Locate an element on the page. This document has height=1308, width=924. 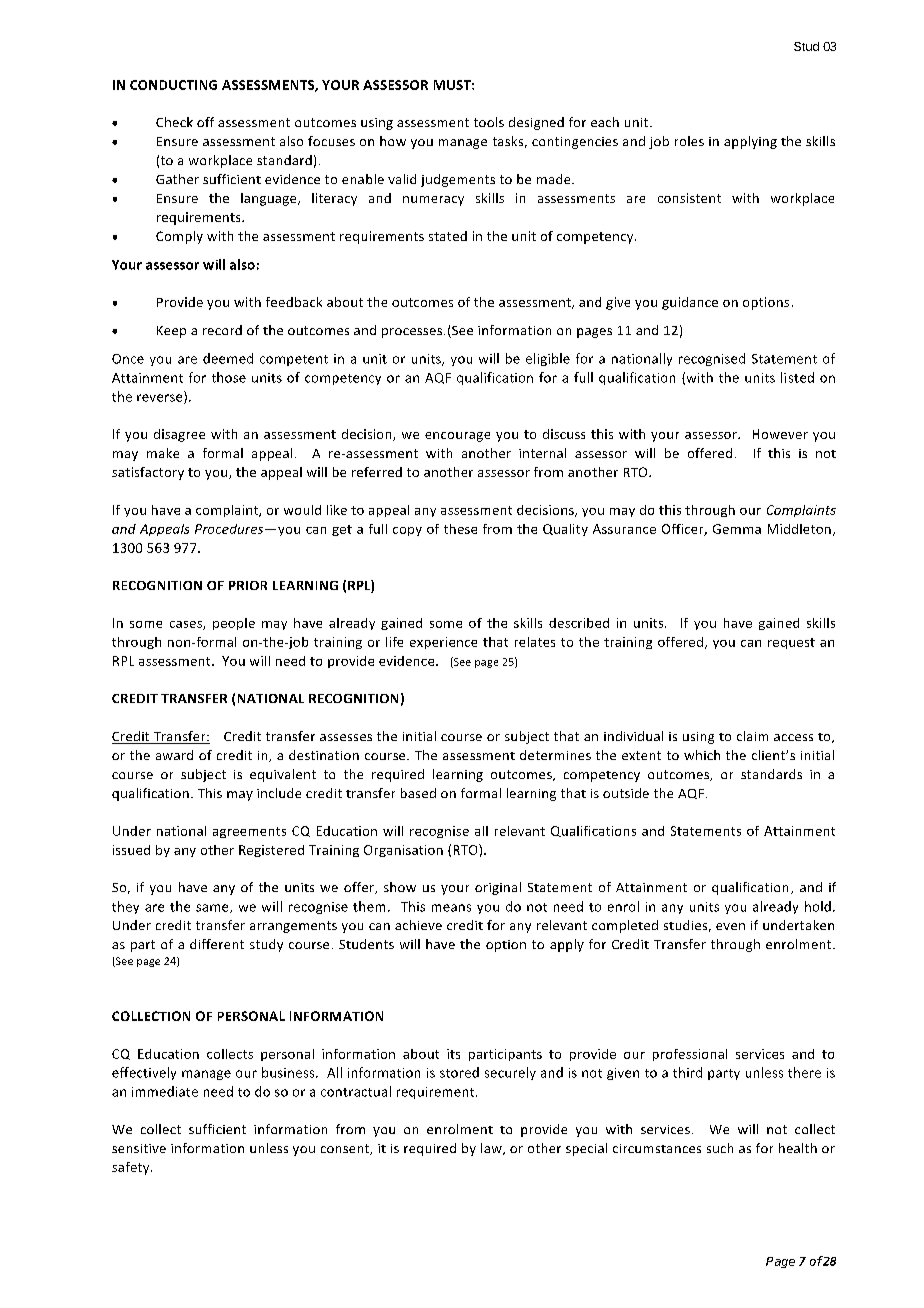
law is located at coordinates (492, 1149).
